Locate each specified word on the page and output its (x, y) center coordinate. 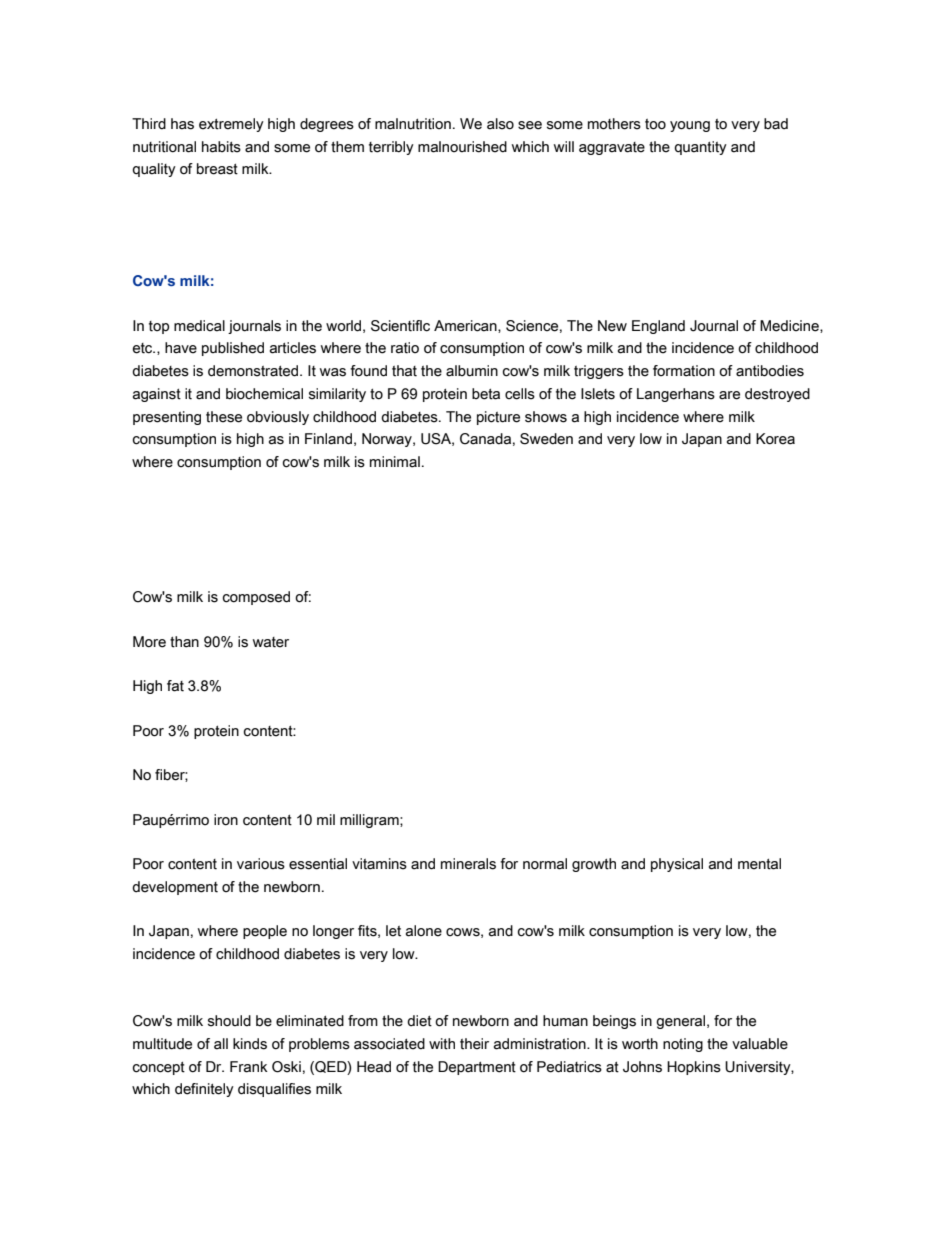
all (221, 1044)
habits (221, 147)
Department (477, 1068)
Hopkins (694, 1068)
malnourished (462, 147)
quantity (700, 148)
